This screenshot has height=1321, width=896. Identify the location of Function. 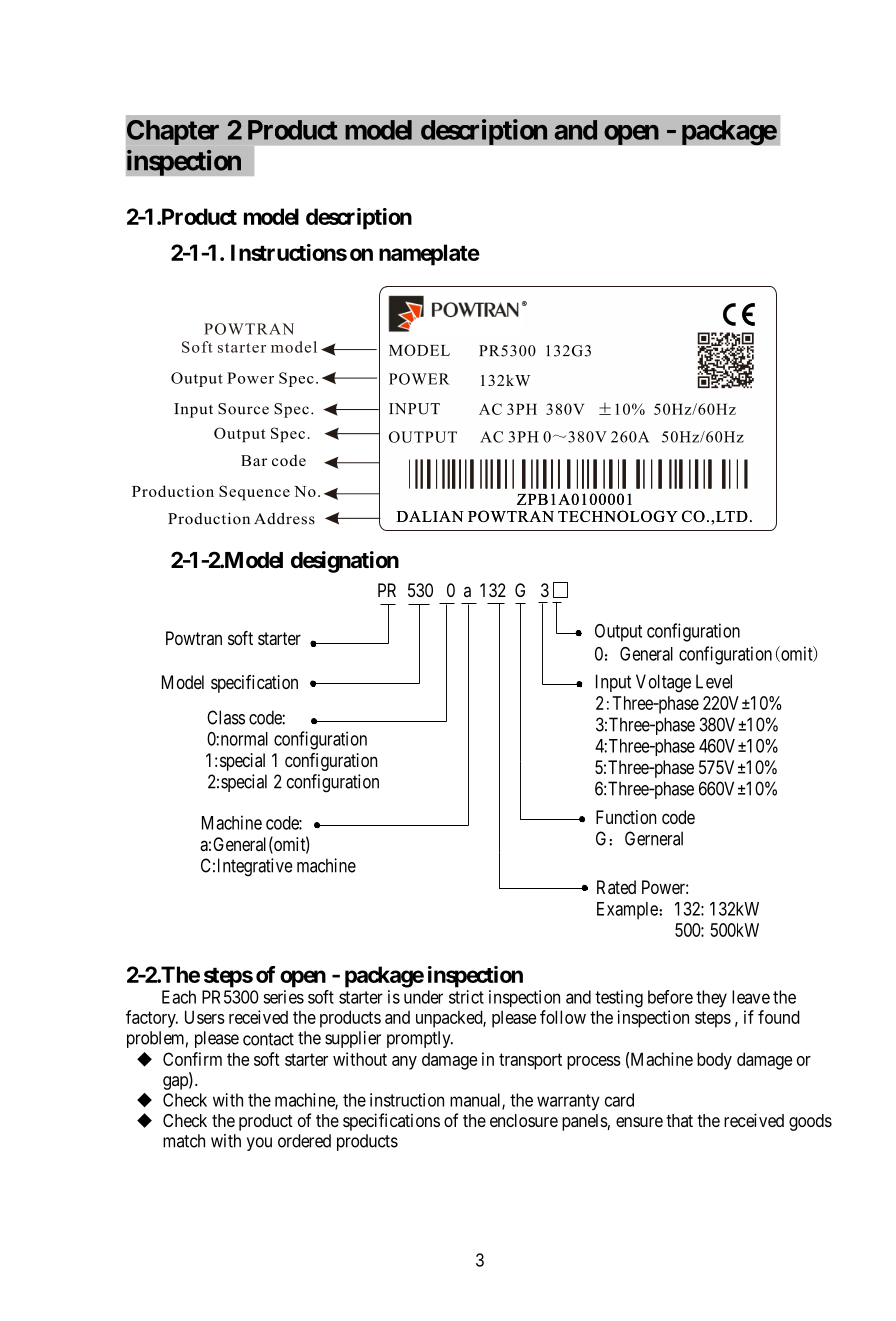
(626, 817).
